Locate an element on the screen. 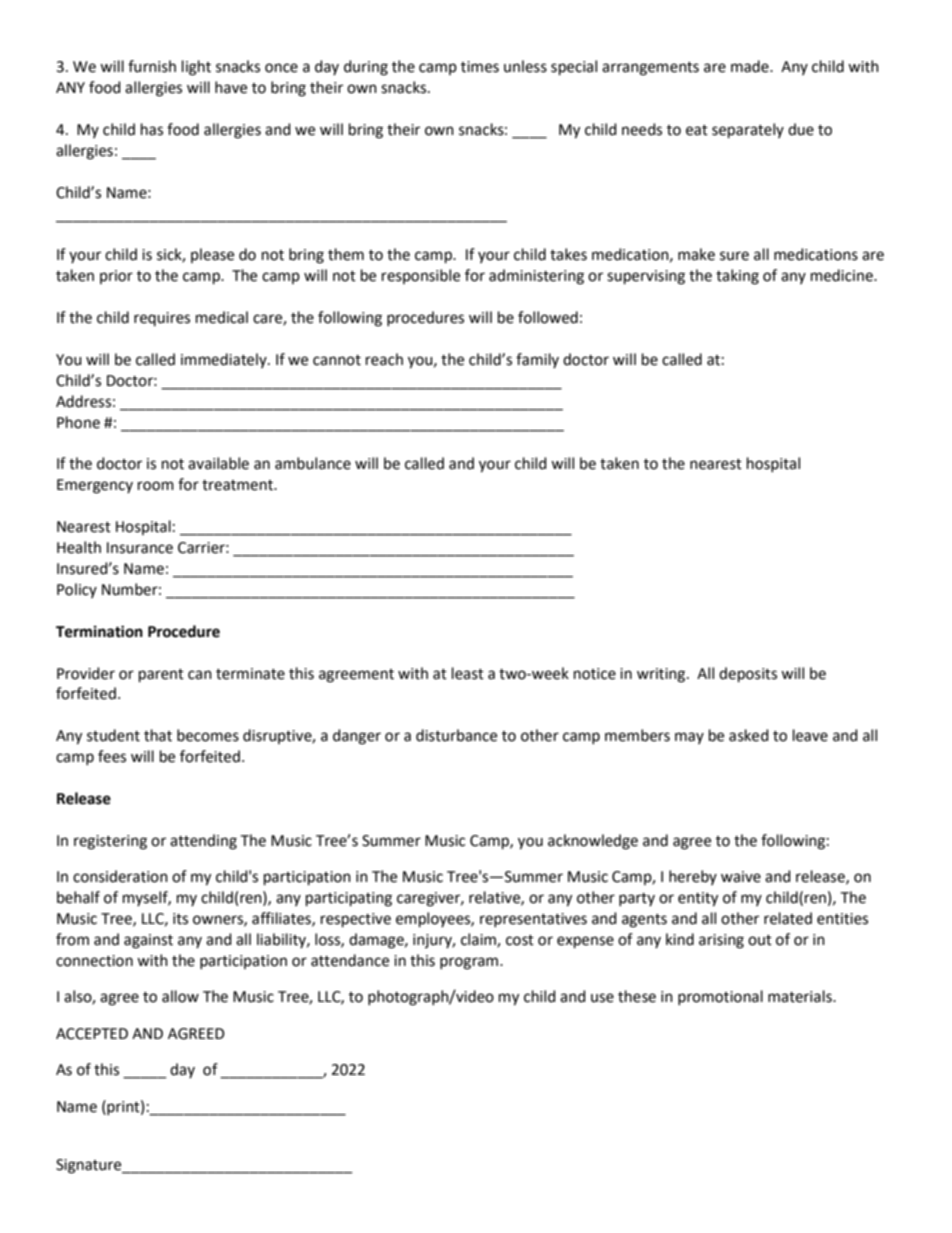 The width and height of the screenshot is (952, 1233). taking is located at coordinates (737, 277).
